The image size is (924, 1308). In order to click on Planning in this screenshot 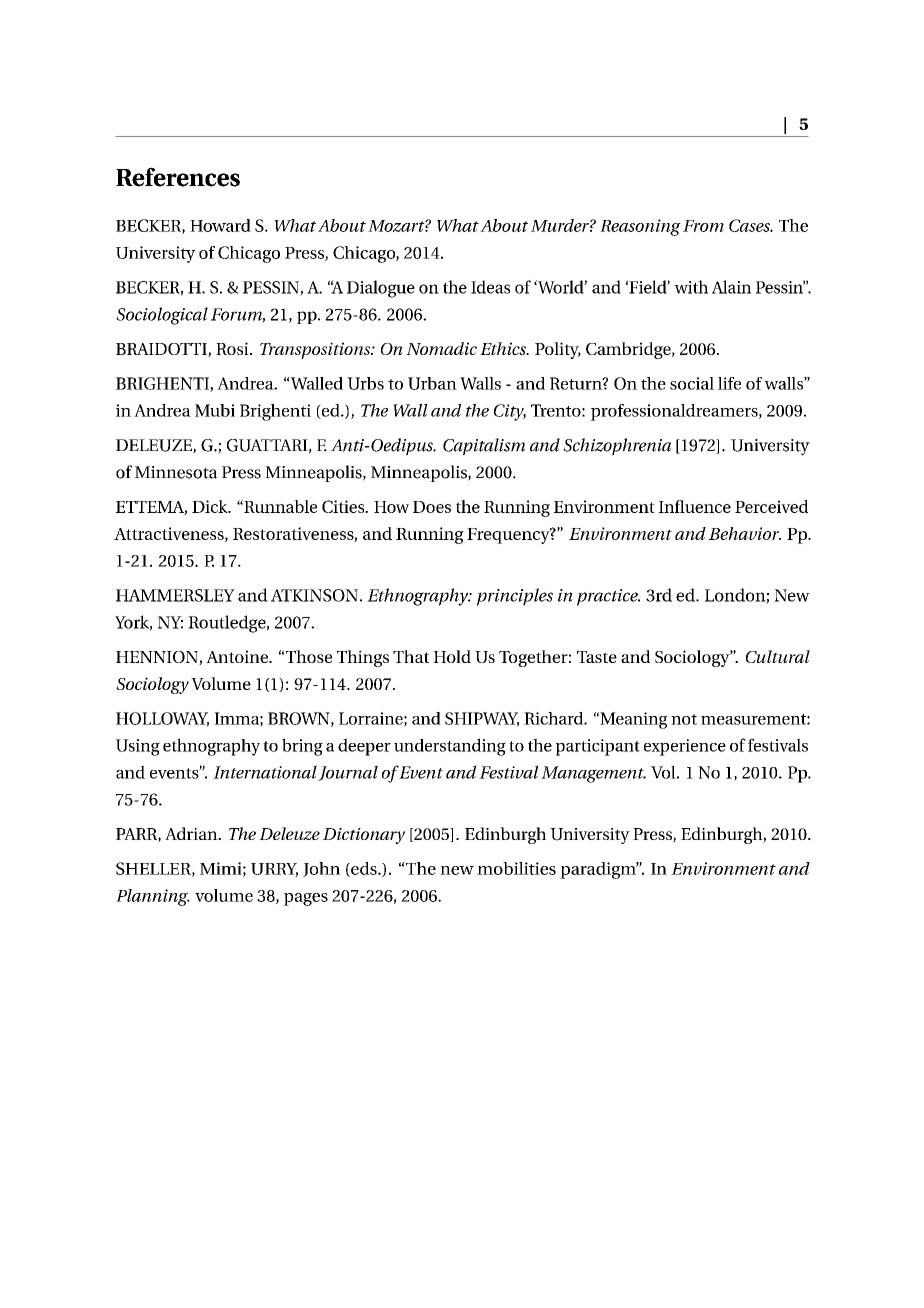, I will do `click(153, 897)`.
